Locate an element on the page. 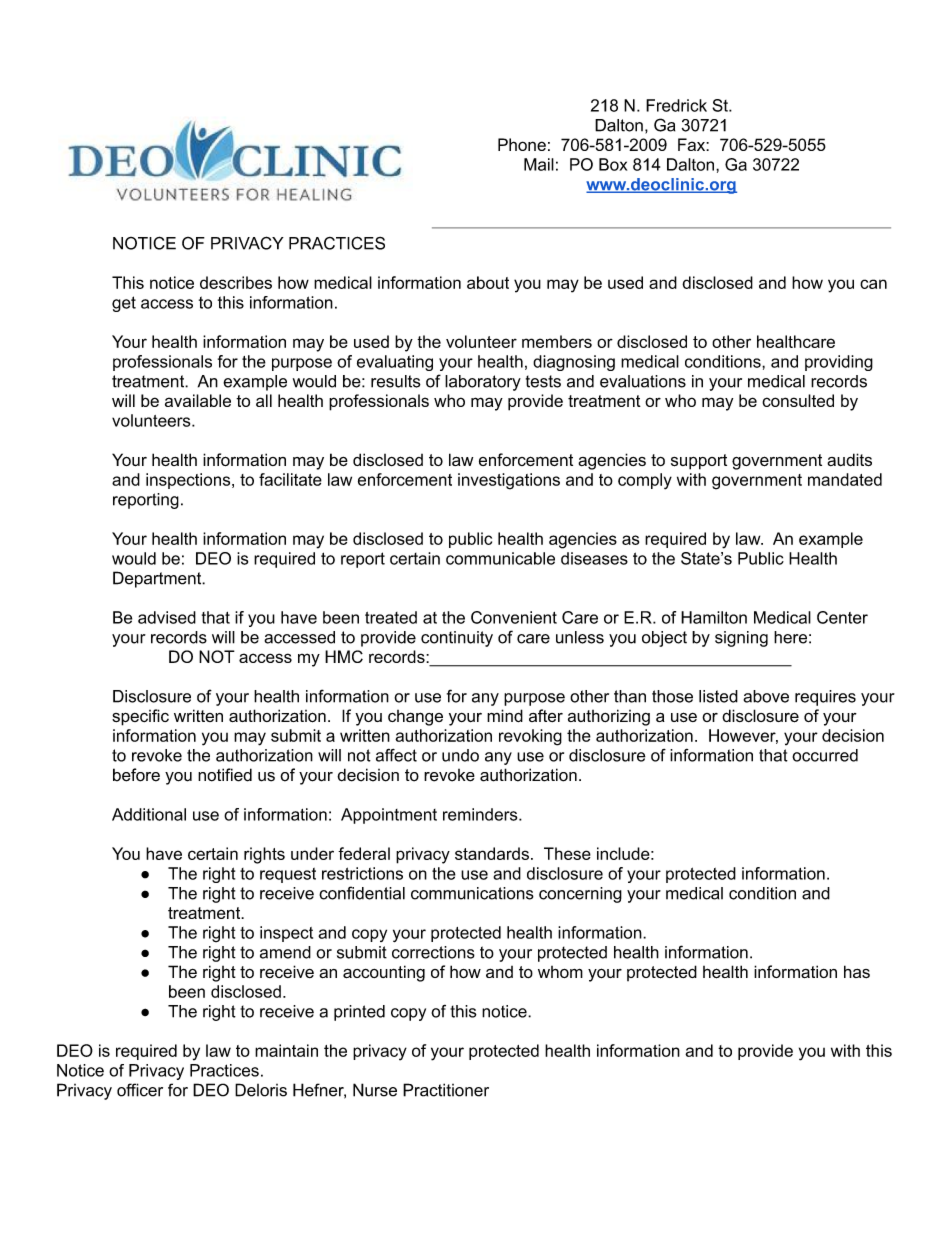  Phone is located at coordinates (522, 144).
